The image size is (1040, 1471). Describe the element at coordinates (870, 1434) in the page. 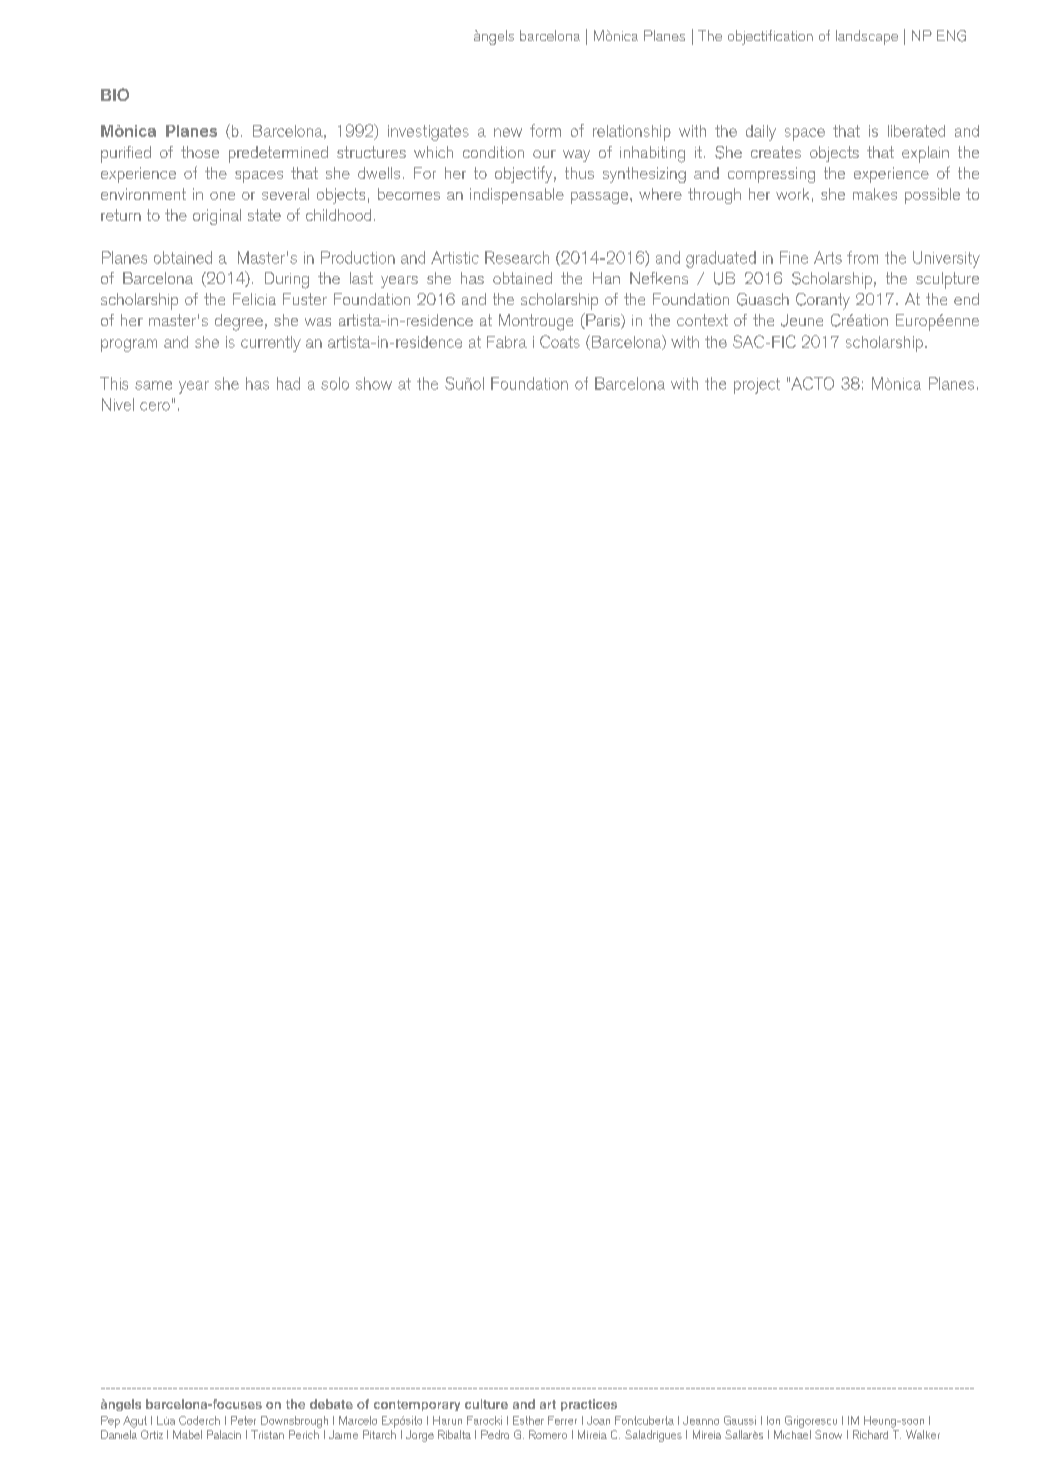

I see `Richard` at that location.
